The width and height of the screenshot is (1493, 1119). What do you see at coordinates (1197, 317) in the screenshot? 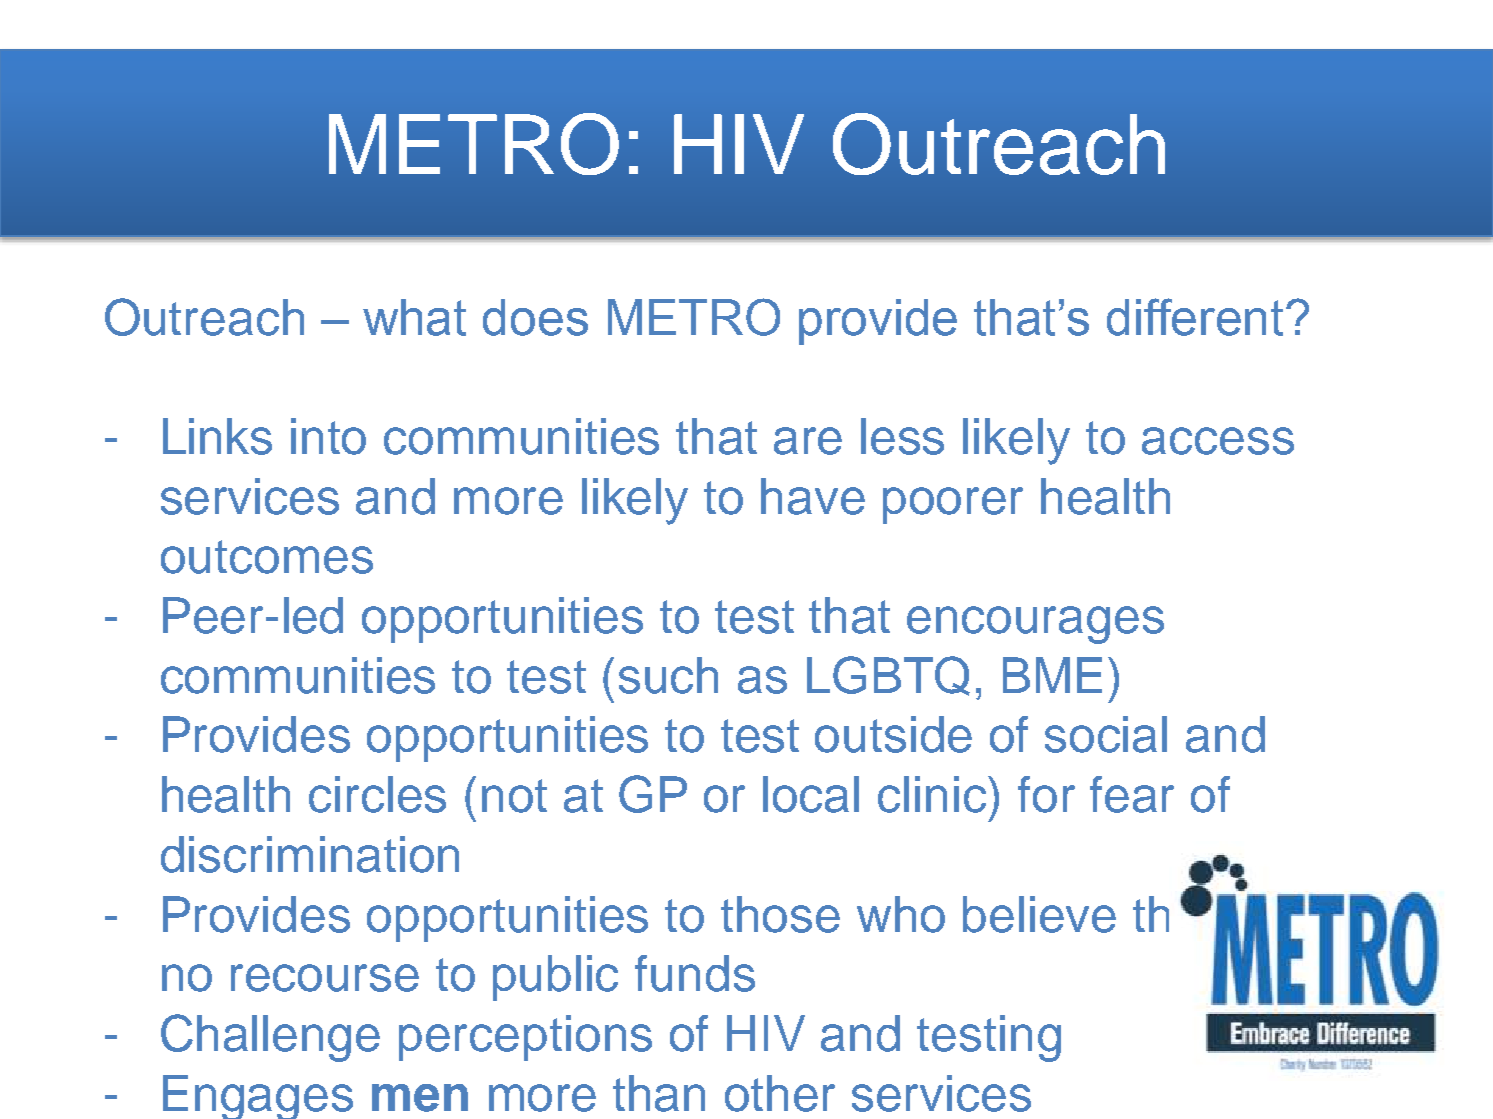
I see `different` at bounding box center [1197, 317].
